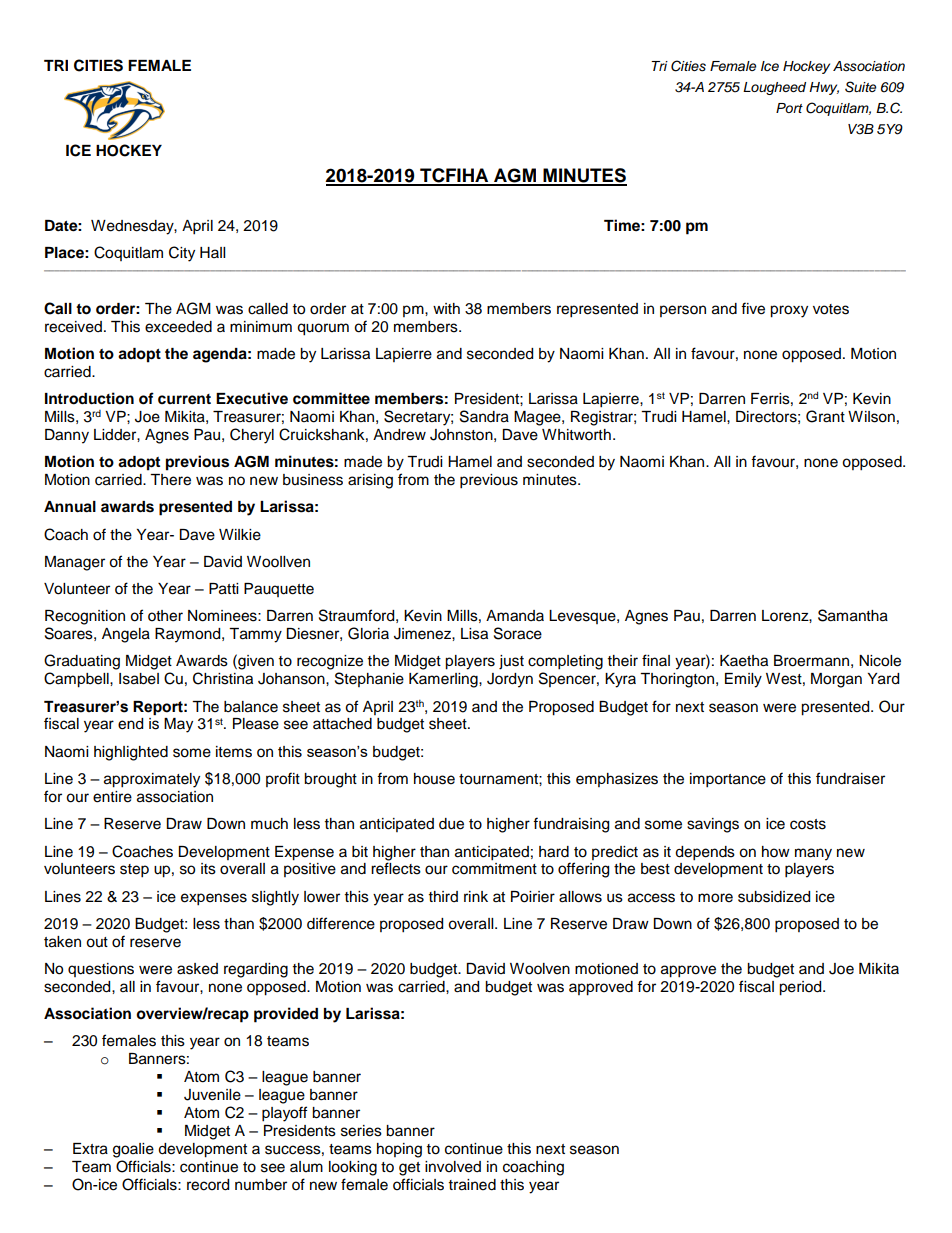 This document has width=952, height=1233. What do you see at coordinates (446, 308) in the document?
I see `with` at bounding box center [446, 308].
